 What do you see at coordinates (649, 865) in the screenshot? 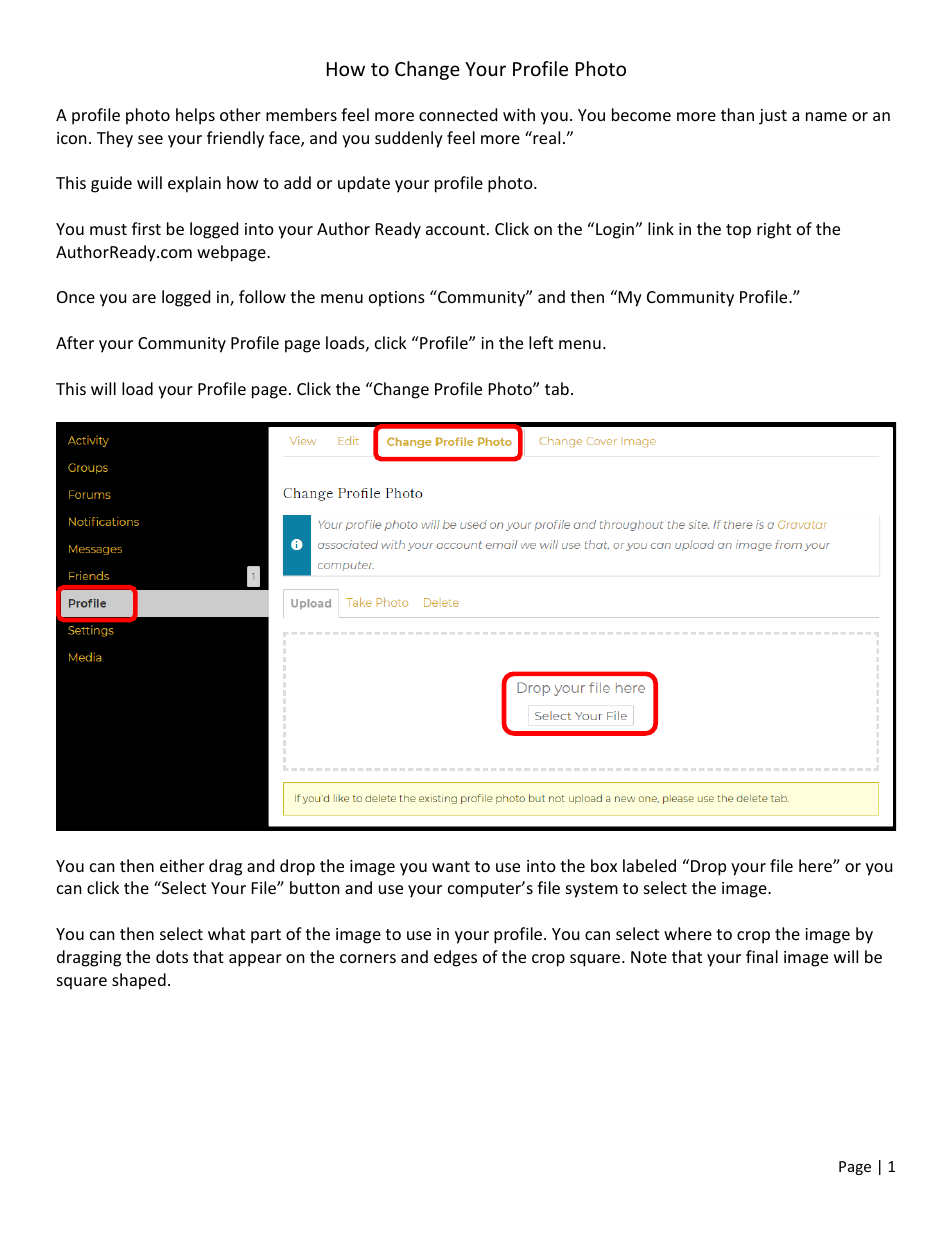
I see `labeled` at bounding box center [649, 865].
